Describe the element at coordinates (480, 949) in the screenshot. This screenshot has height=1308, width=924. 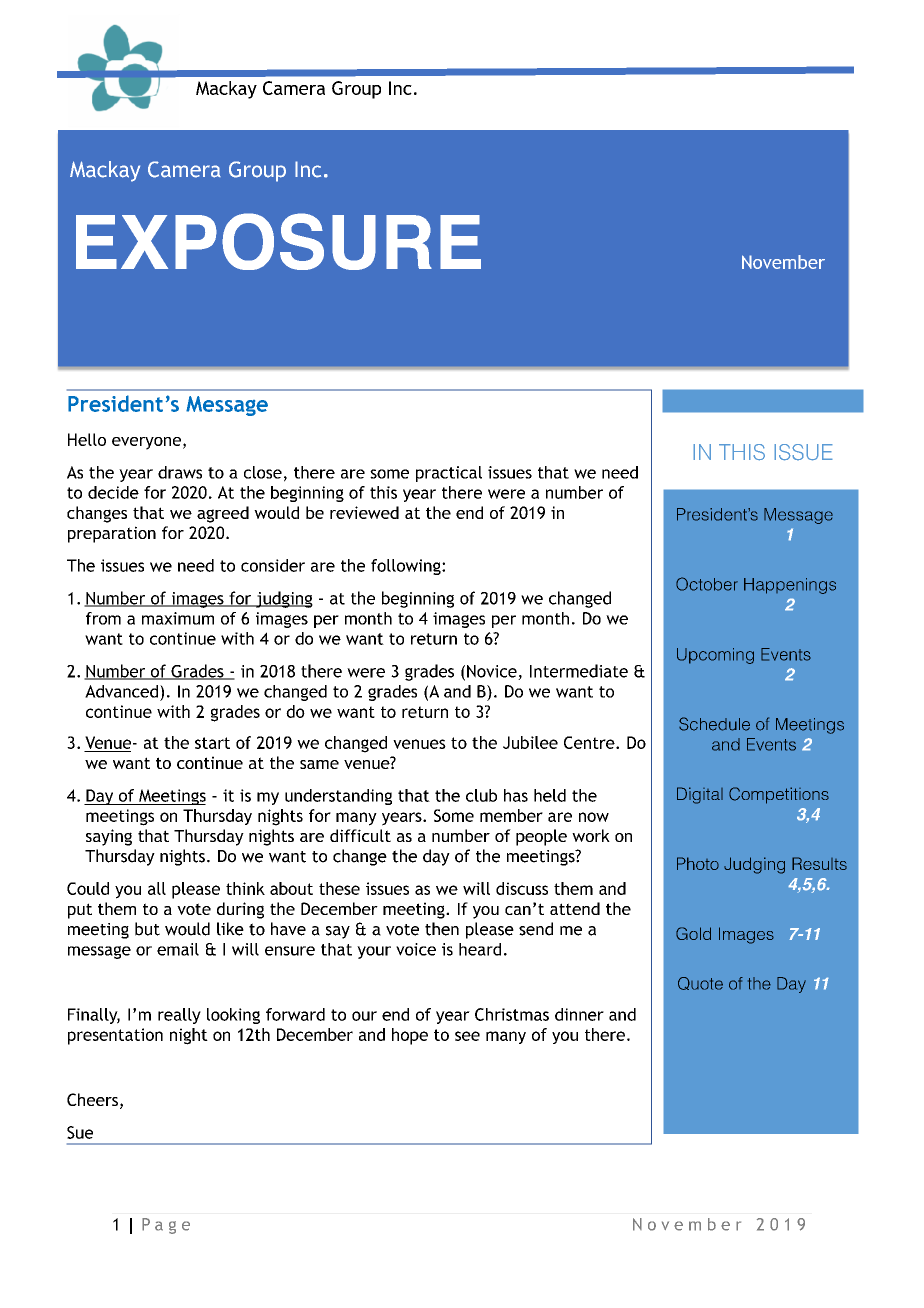
I see `heard` at that location.
